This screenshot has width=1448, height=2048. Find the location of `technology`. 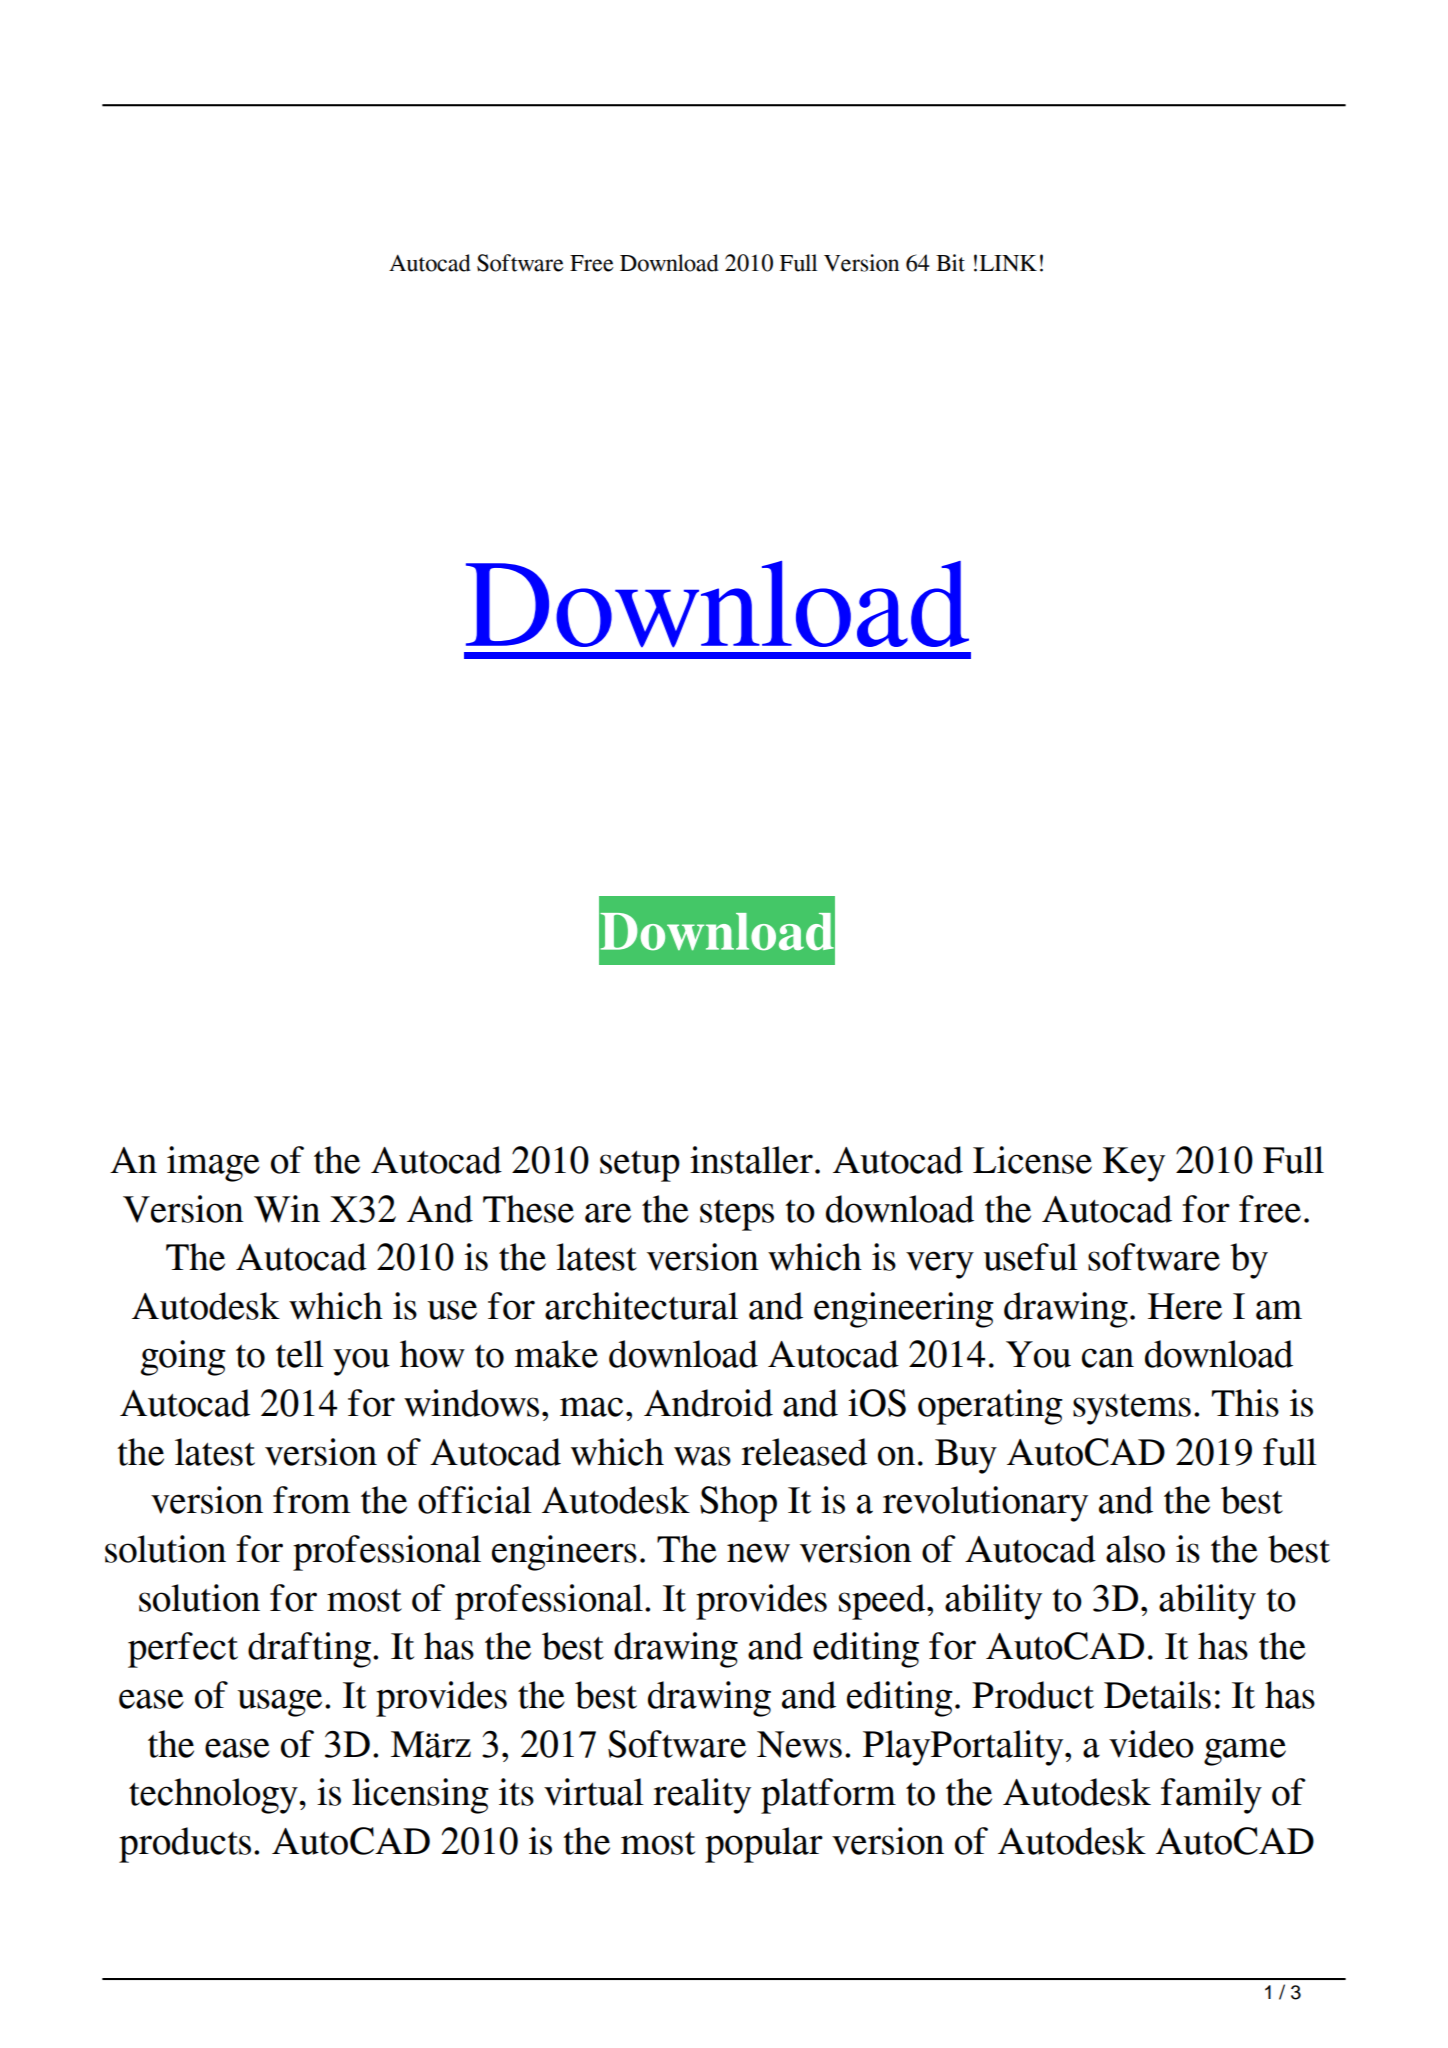

technology is located at coordinates (214, 1796).
